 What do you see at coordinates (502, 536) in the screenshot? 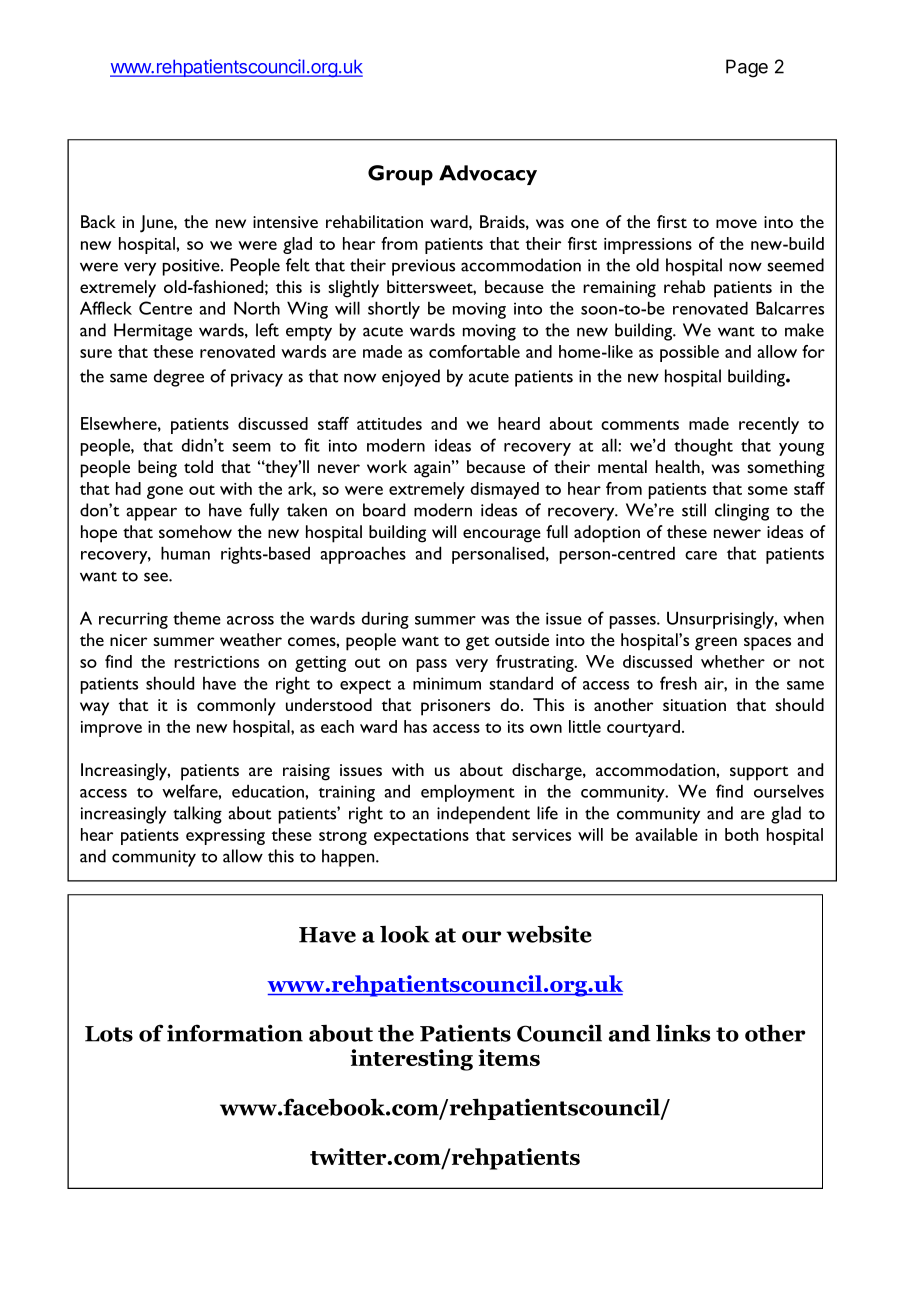
I see `encourage` at bounding box center [502, 536].
